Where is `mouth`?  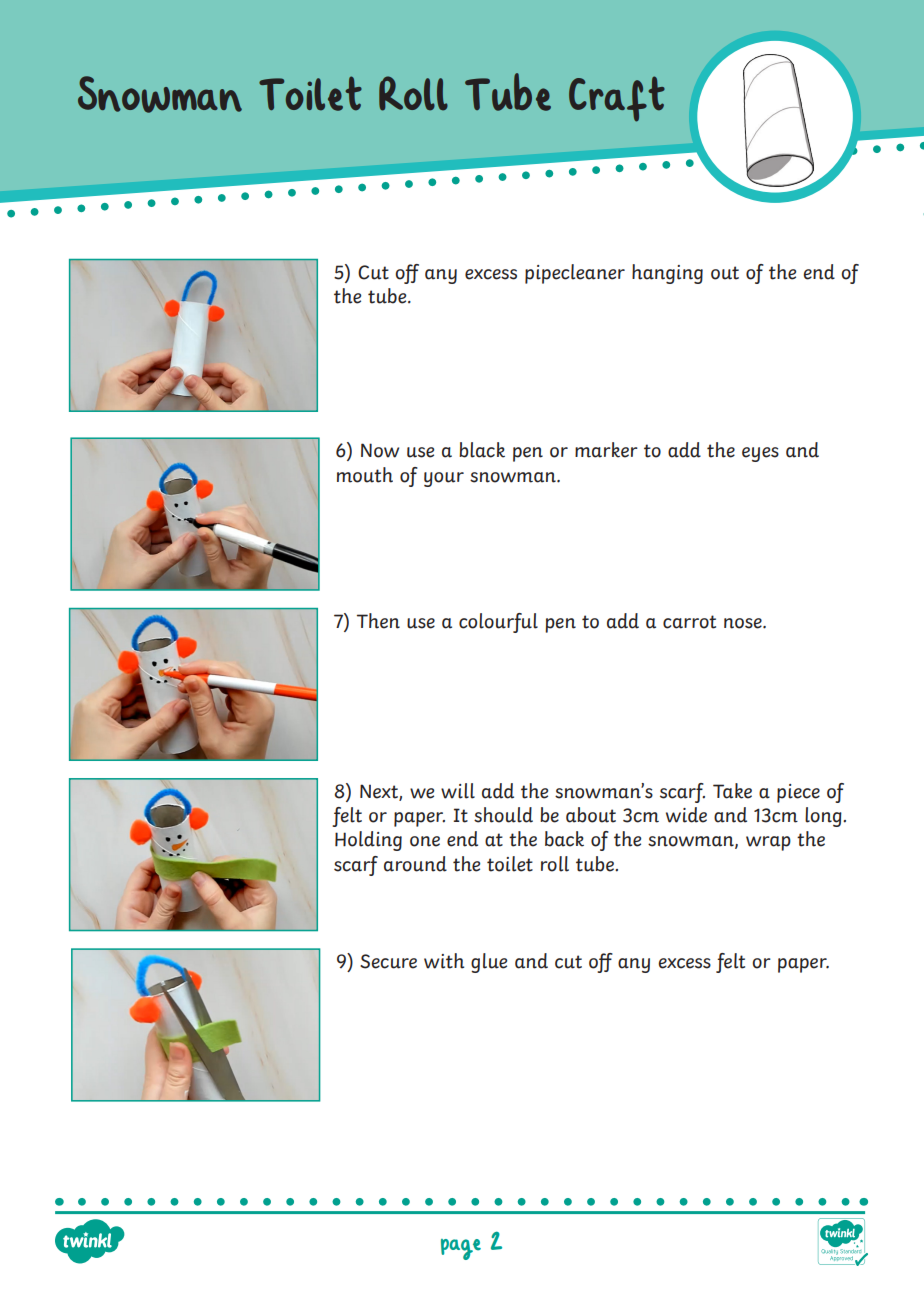
mouth is located at coordinates (365, 475).
